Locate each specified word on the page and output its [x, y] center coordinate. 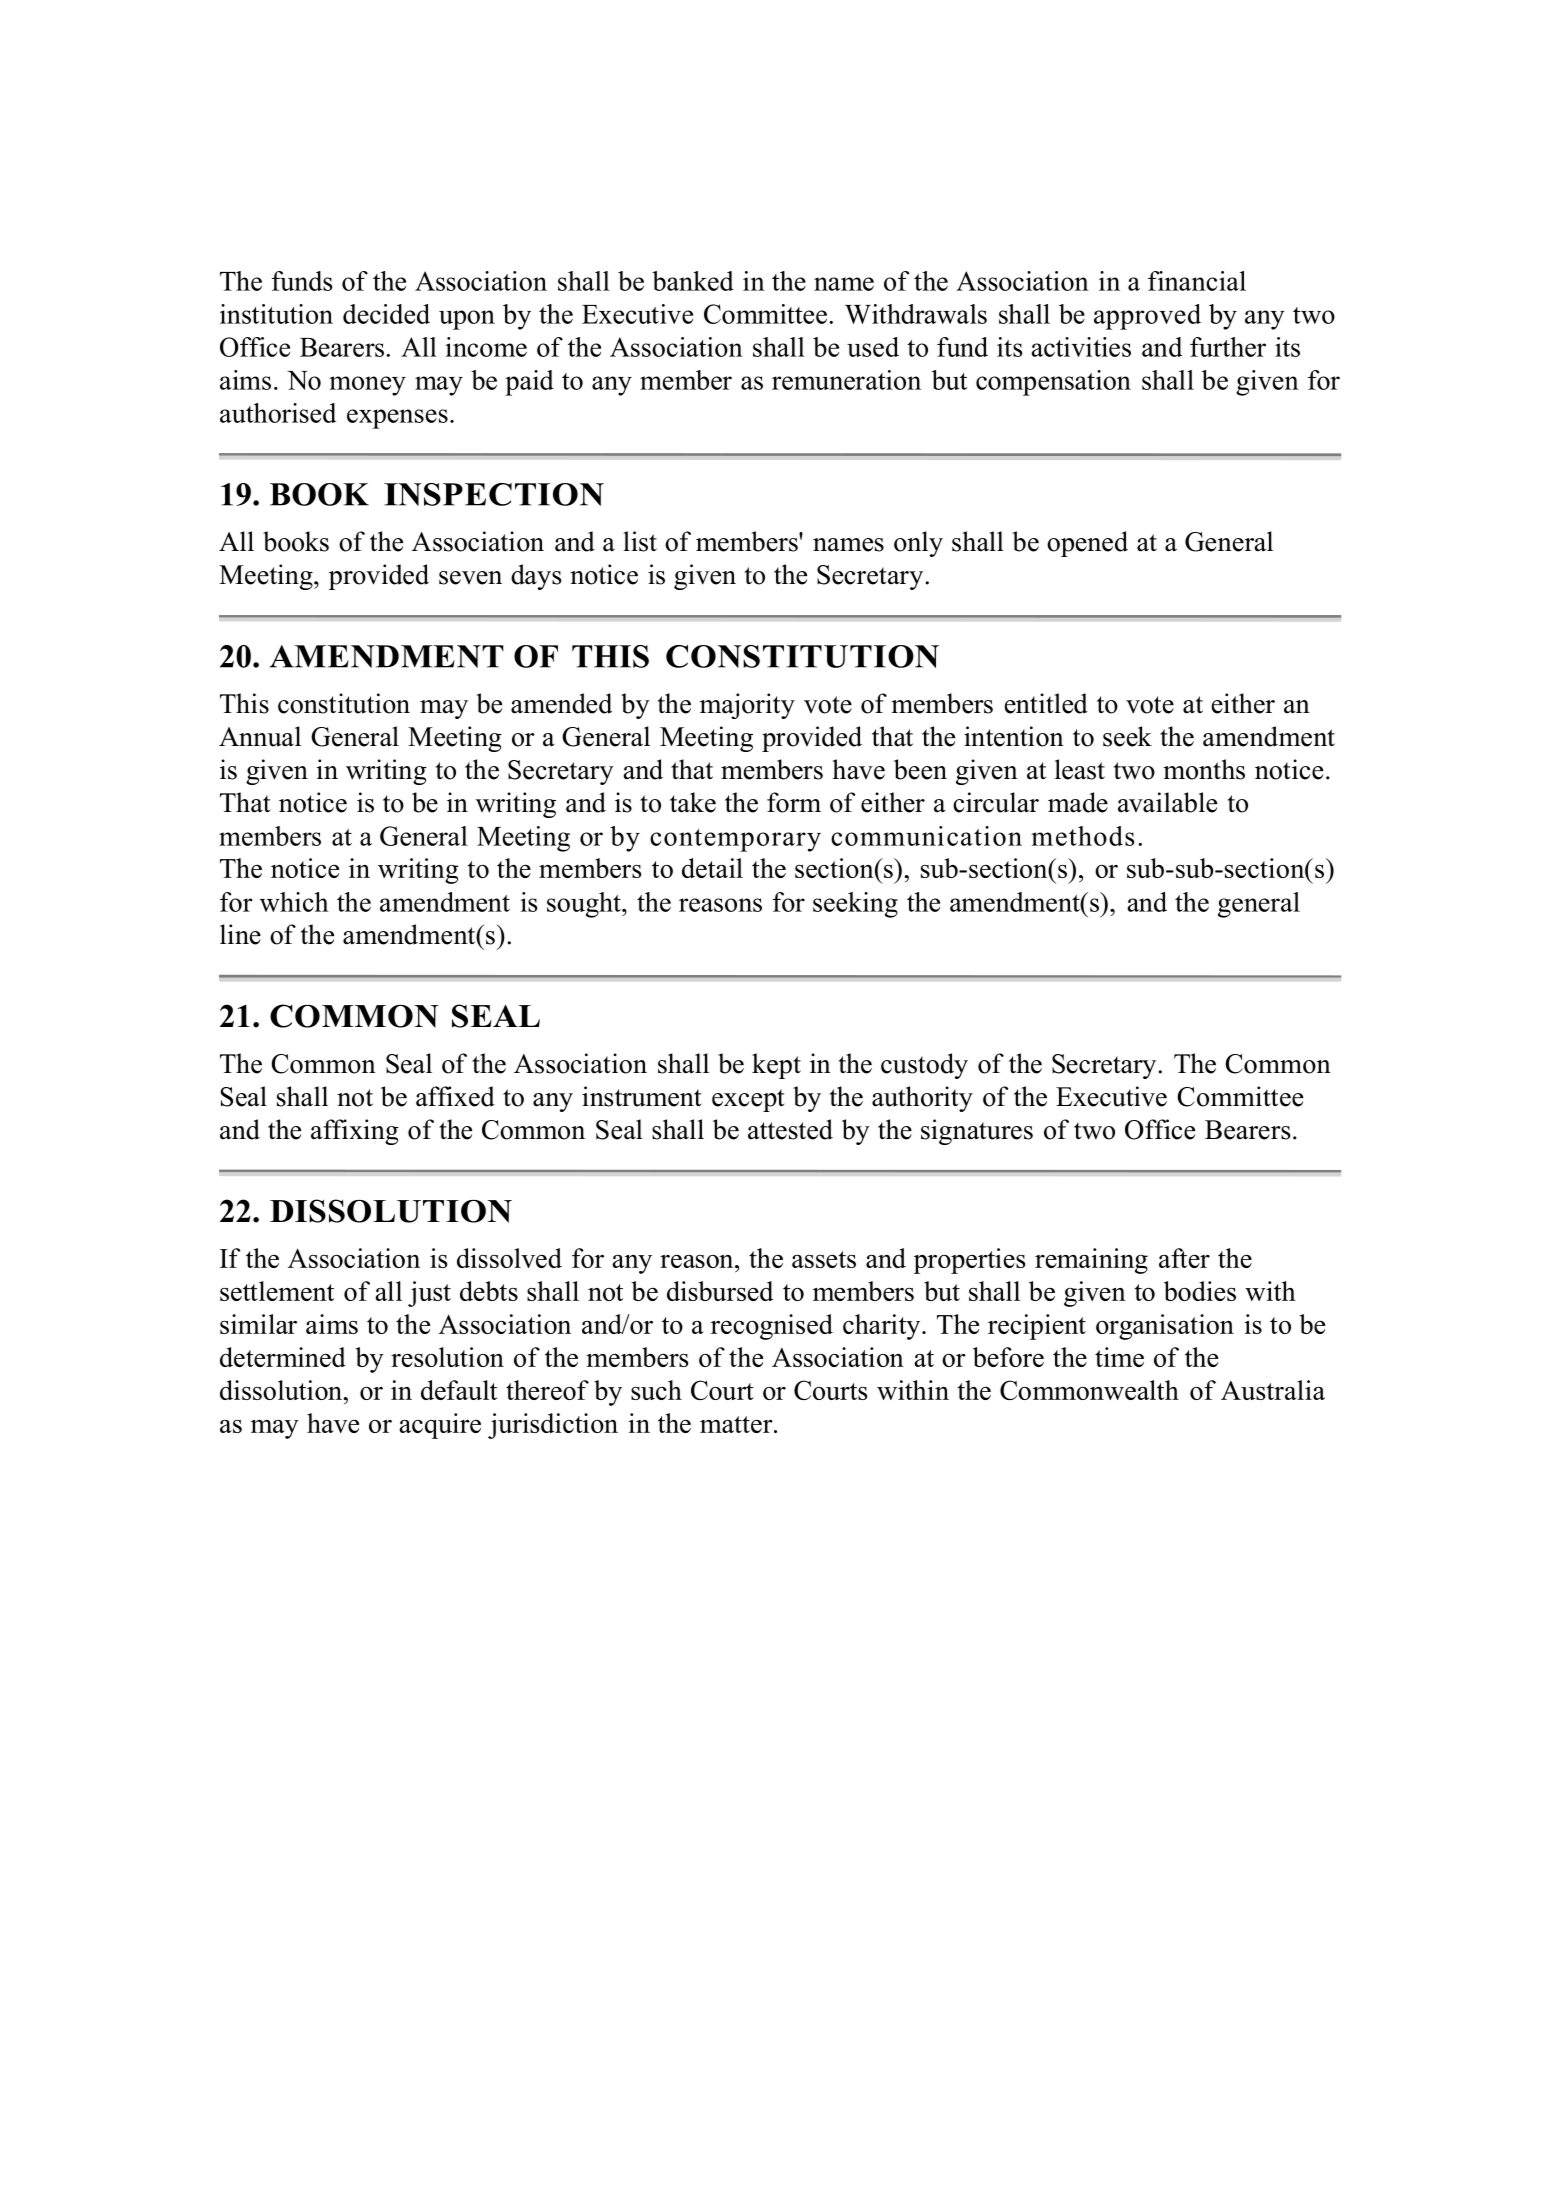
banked [693, 281]
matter [737, 1424]
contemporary [735, 840]
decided [386, 314]
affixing [355, 1132]
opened [1087, 544]
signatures [977, 1132]
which [294, 902]
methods [1082, 836]
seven [470, 578]
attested [790, 1129]
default [459, 1390]
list [640, 541]
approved [1147, 317]
